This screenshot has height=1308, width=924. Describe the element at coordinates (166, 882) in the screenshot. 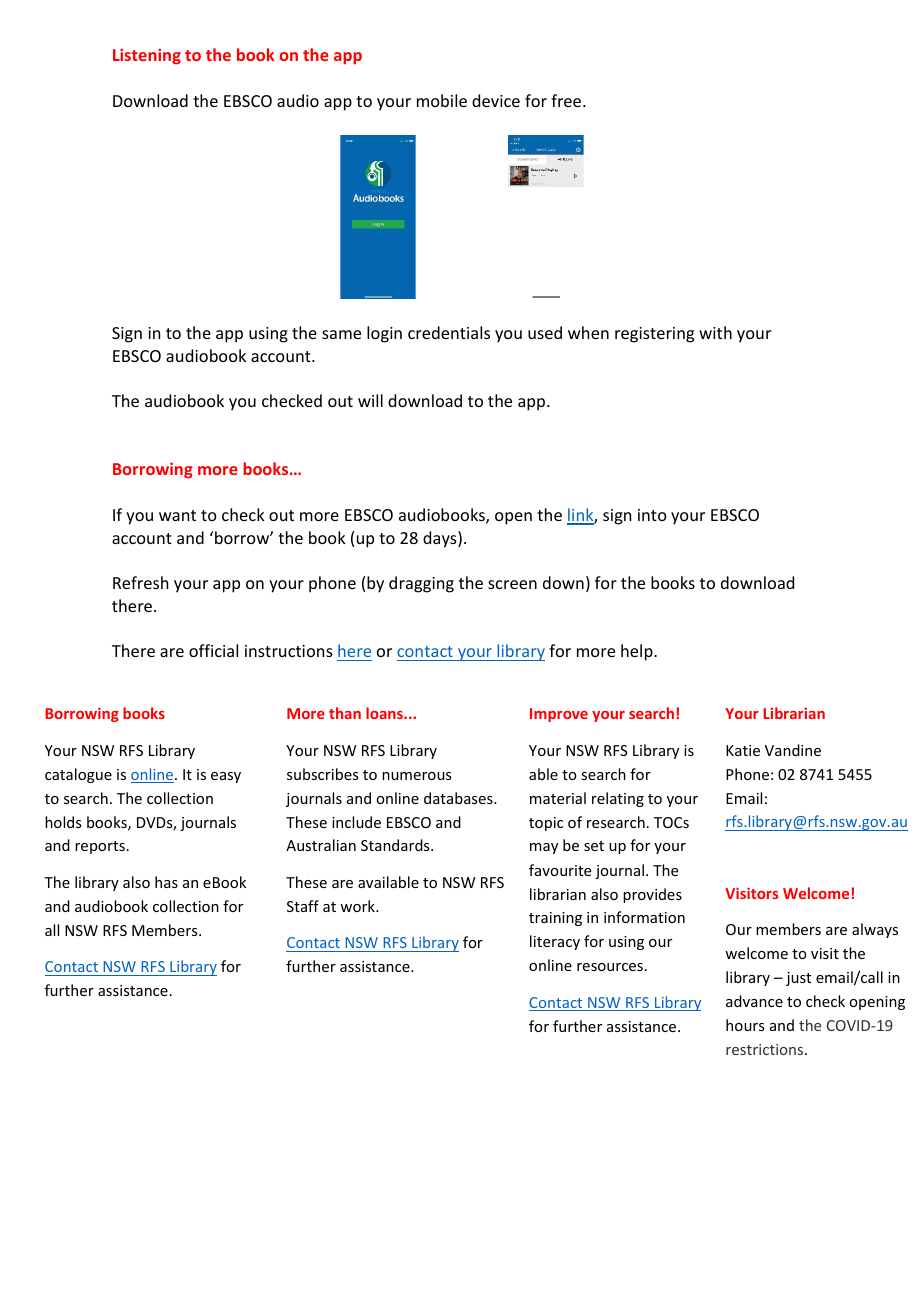

I see `has` at that location.
